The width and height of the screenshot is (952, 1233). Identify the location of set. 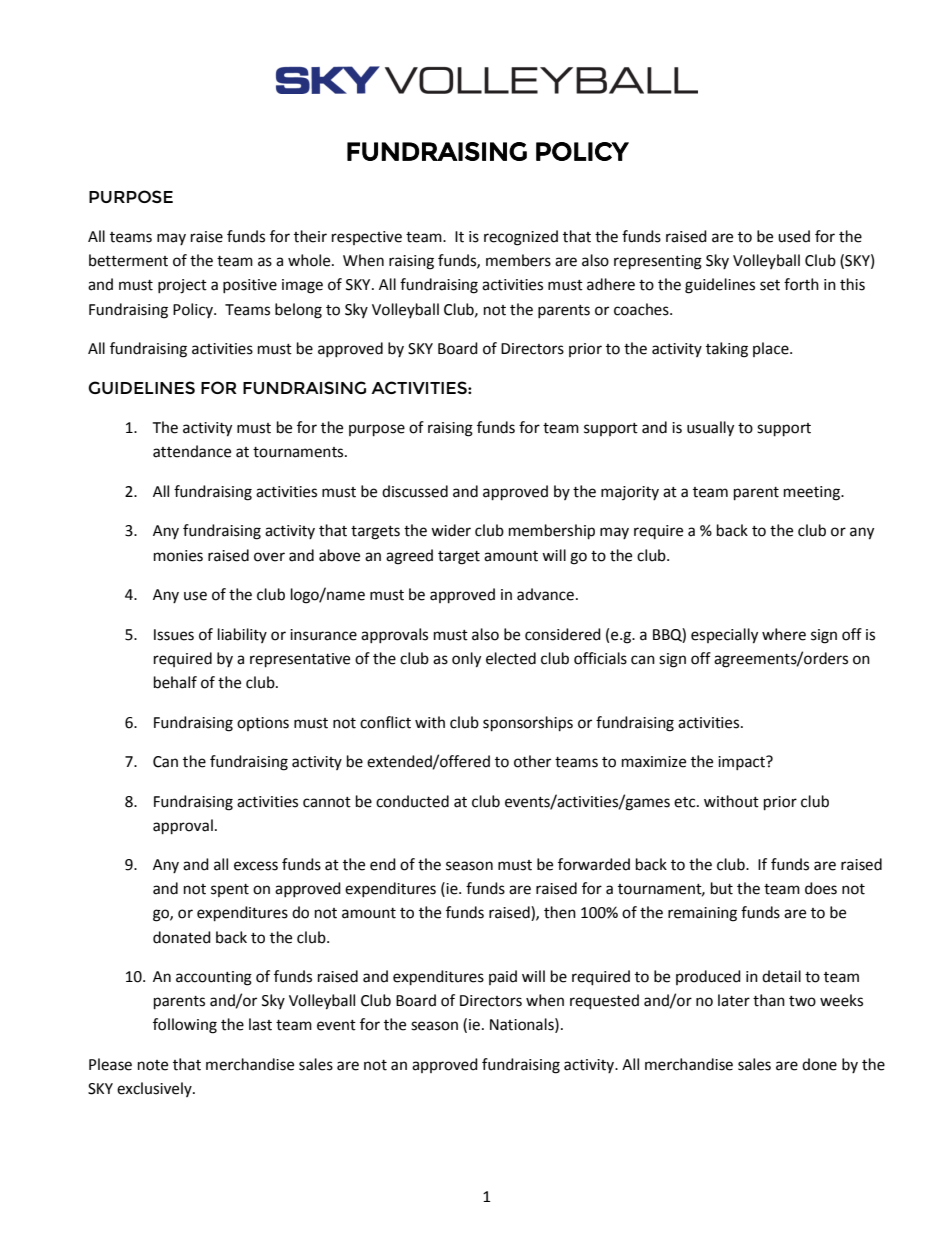
(770, 285).
